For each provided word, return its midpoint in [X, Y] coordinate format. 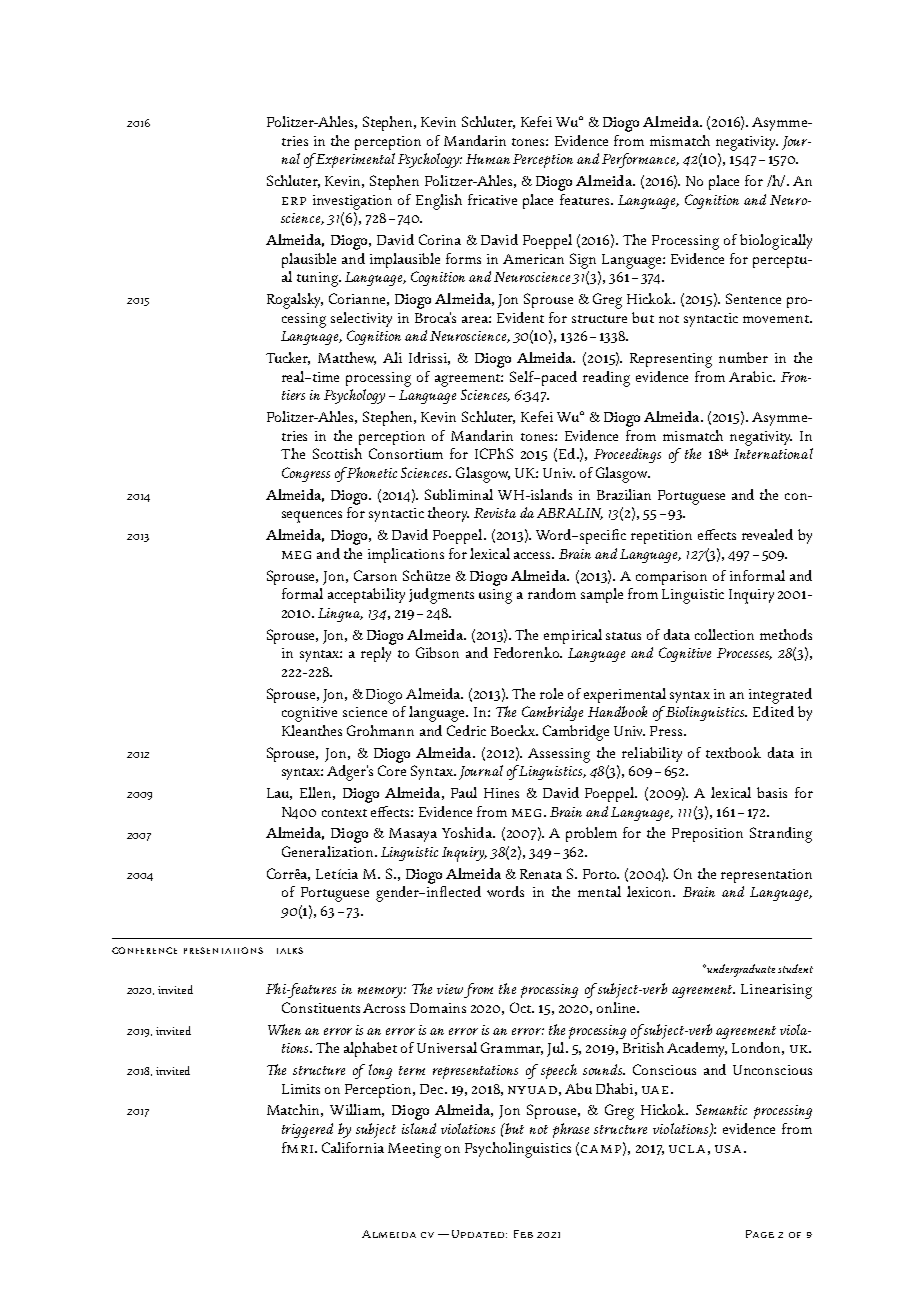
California [353, 1147]
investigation [352, 202]
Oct [521, 1007]
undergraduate [740, 970]
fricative [492, 199]
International [773, 453]
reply [376, 654]
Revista [495, 513]
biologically [776, 242]
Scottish [337, 453]
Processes [744, 654]
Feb [523, 1234]
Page [760, 1234]
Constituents [321, 1007]
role [551, 693]
